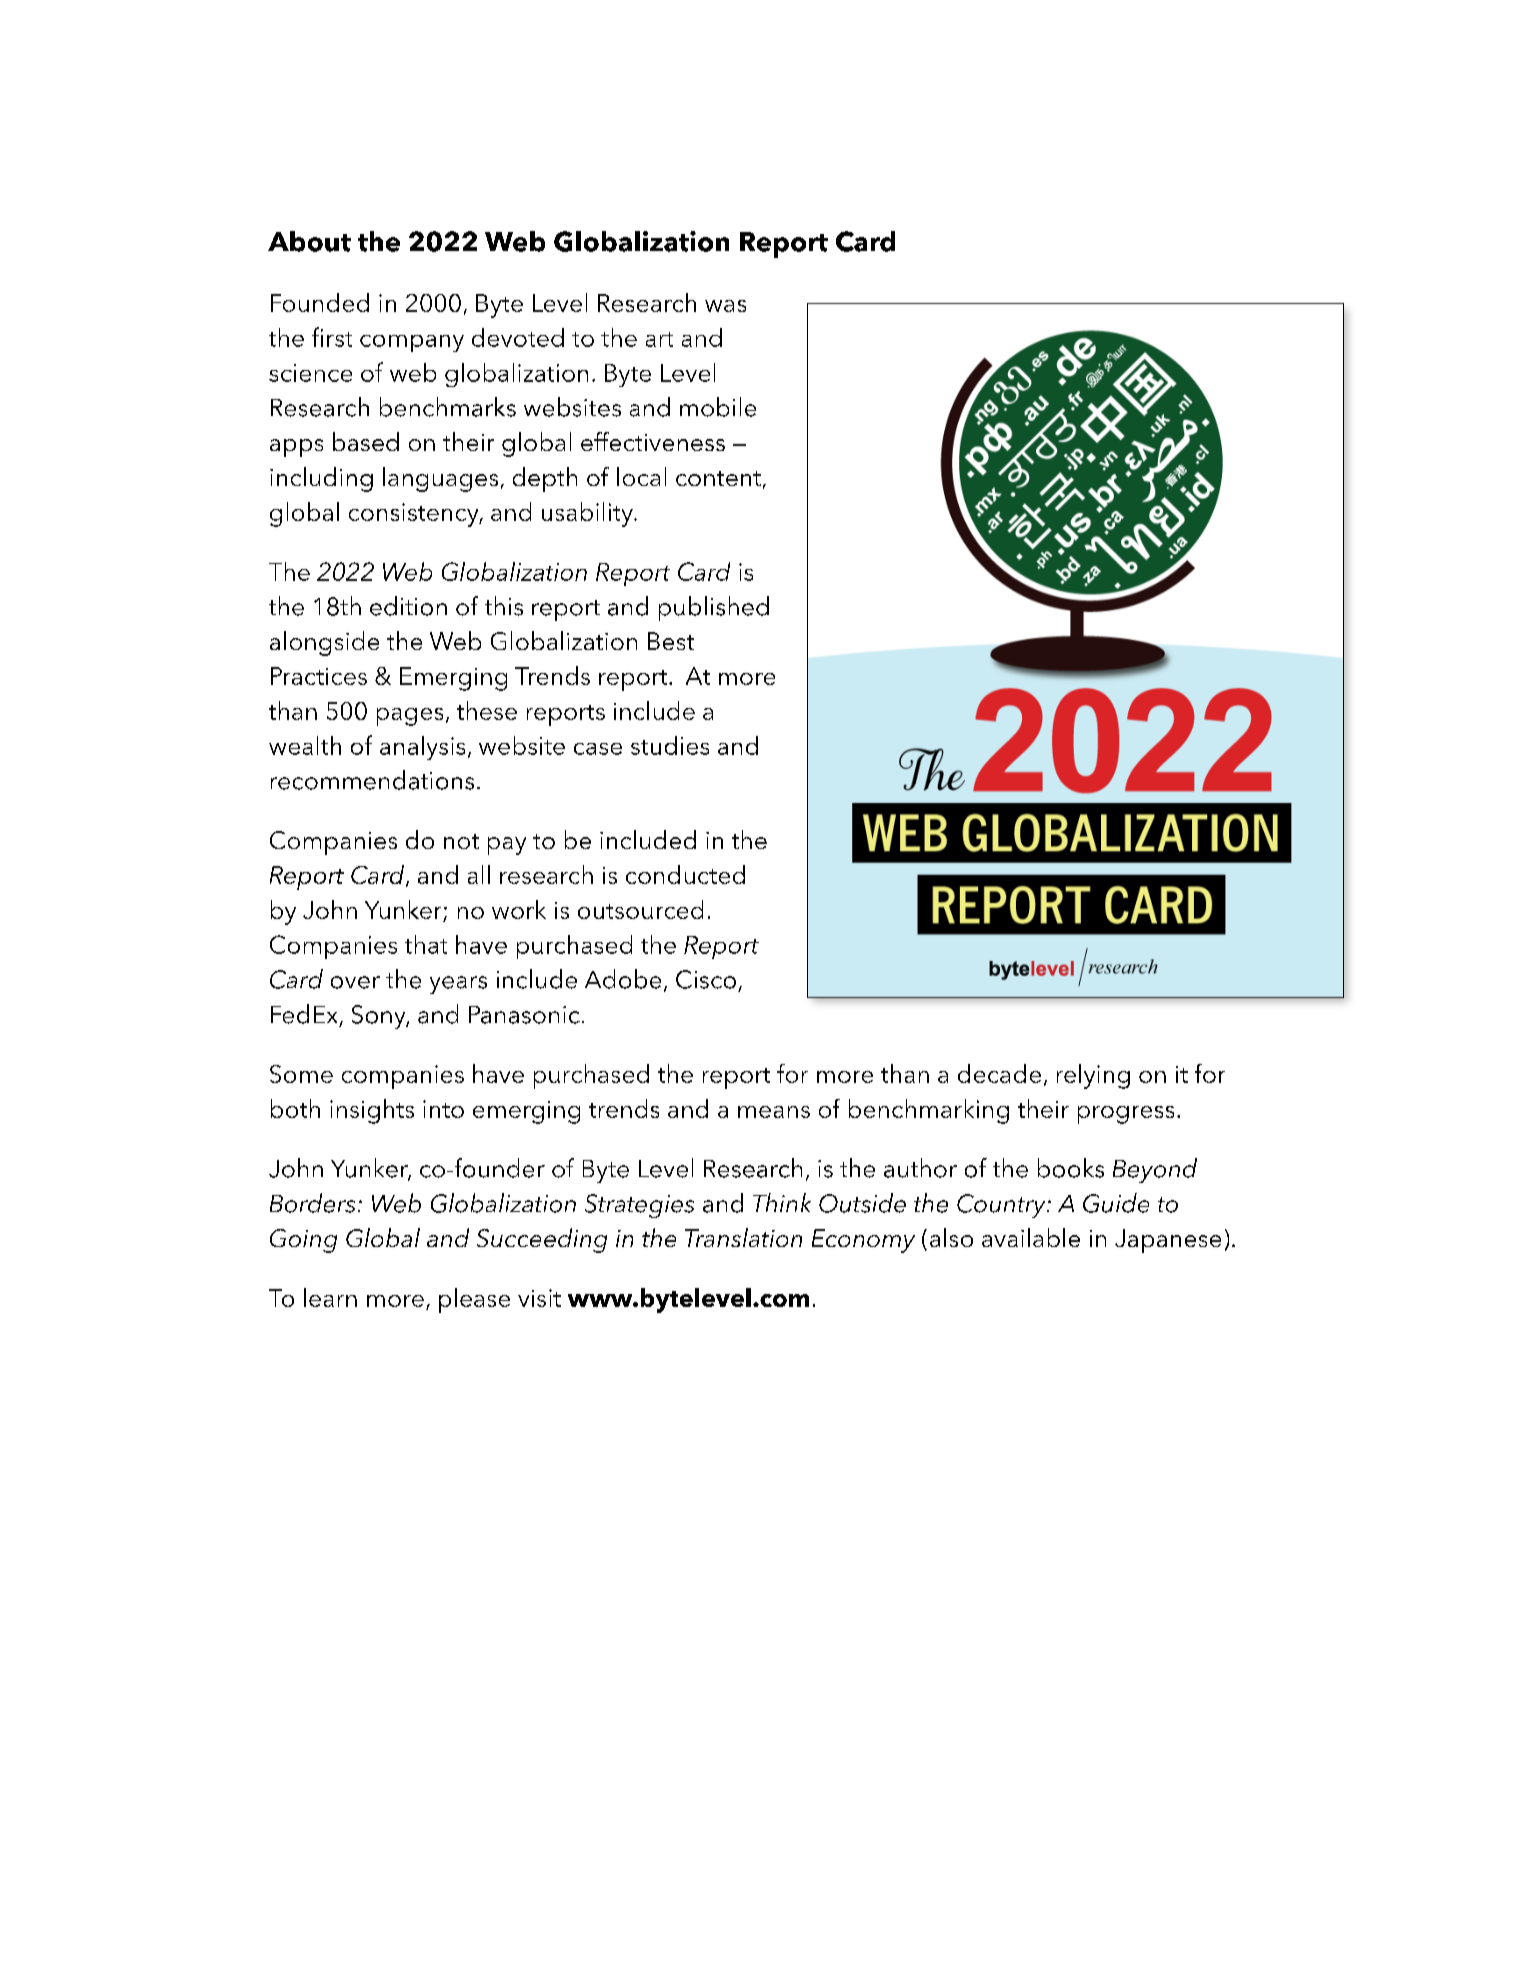 Image resolution: width=1522 pixels, height=1970 pixels. I want to click on mobile, so click(718, 407).
